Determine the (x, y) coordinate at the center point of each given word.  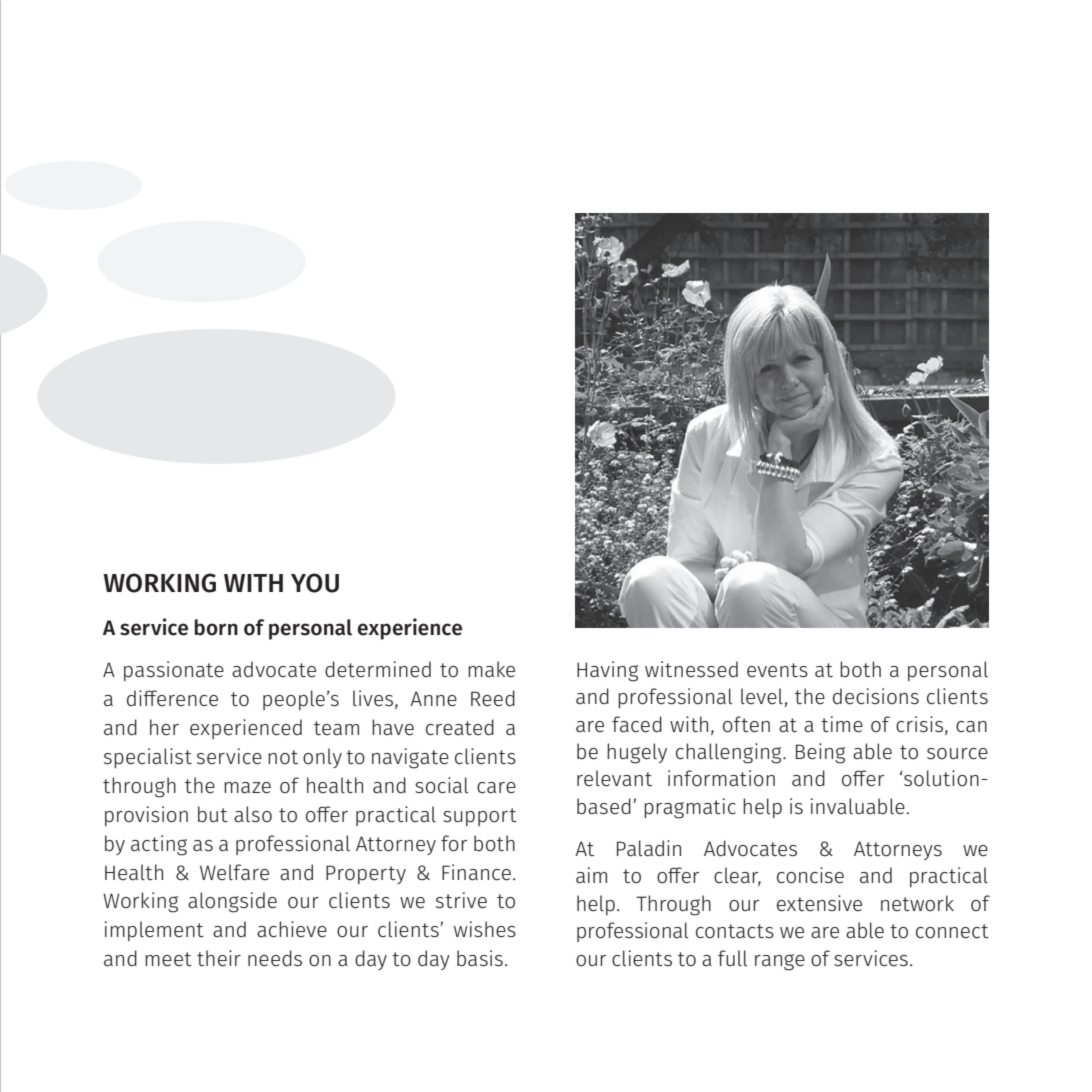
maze (247, 788)
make (491, 669)
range (780, 962)
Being (820, 753)
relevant (614, 778)
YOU (315, 583)
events (777, 670)
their (219, 958)
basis (480, 958)
